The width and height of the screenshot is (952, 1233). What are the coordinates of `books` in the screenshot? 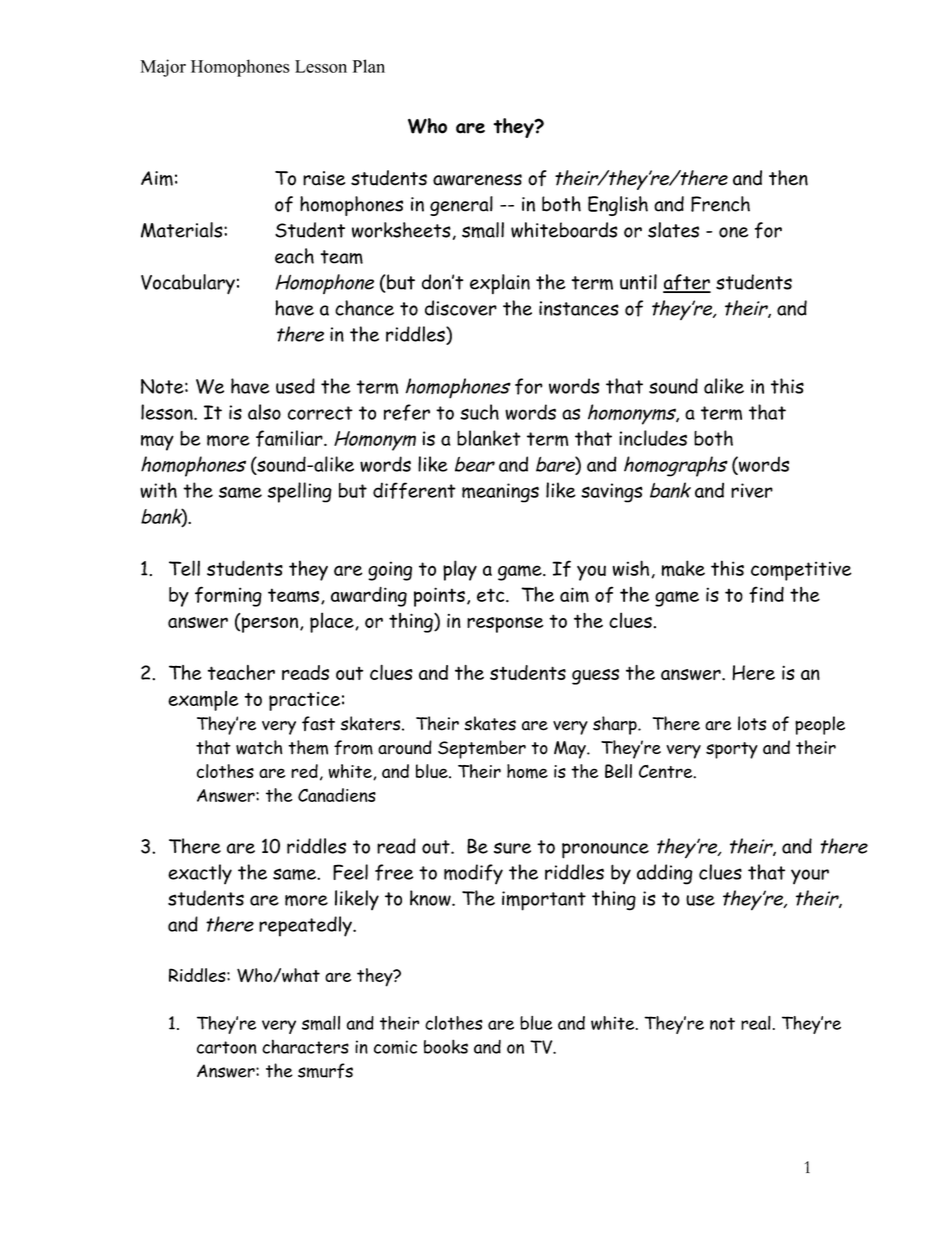 It's located at (446, 1046).
